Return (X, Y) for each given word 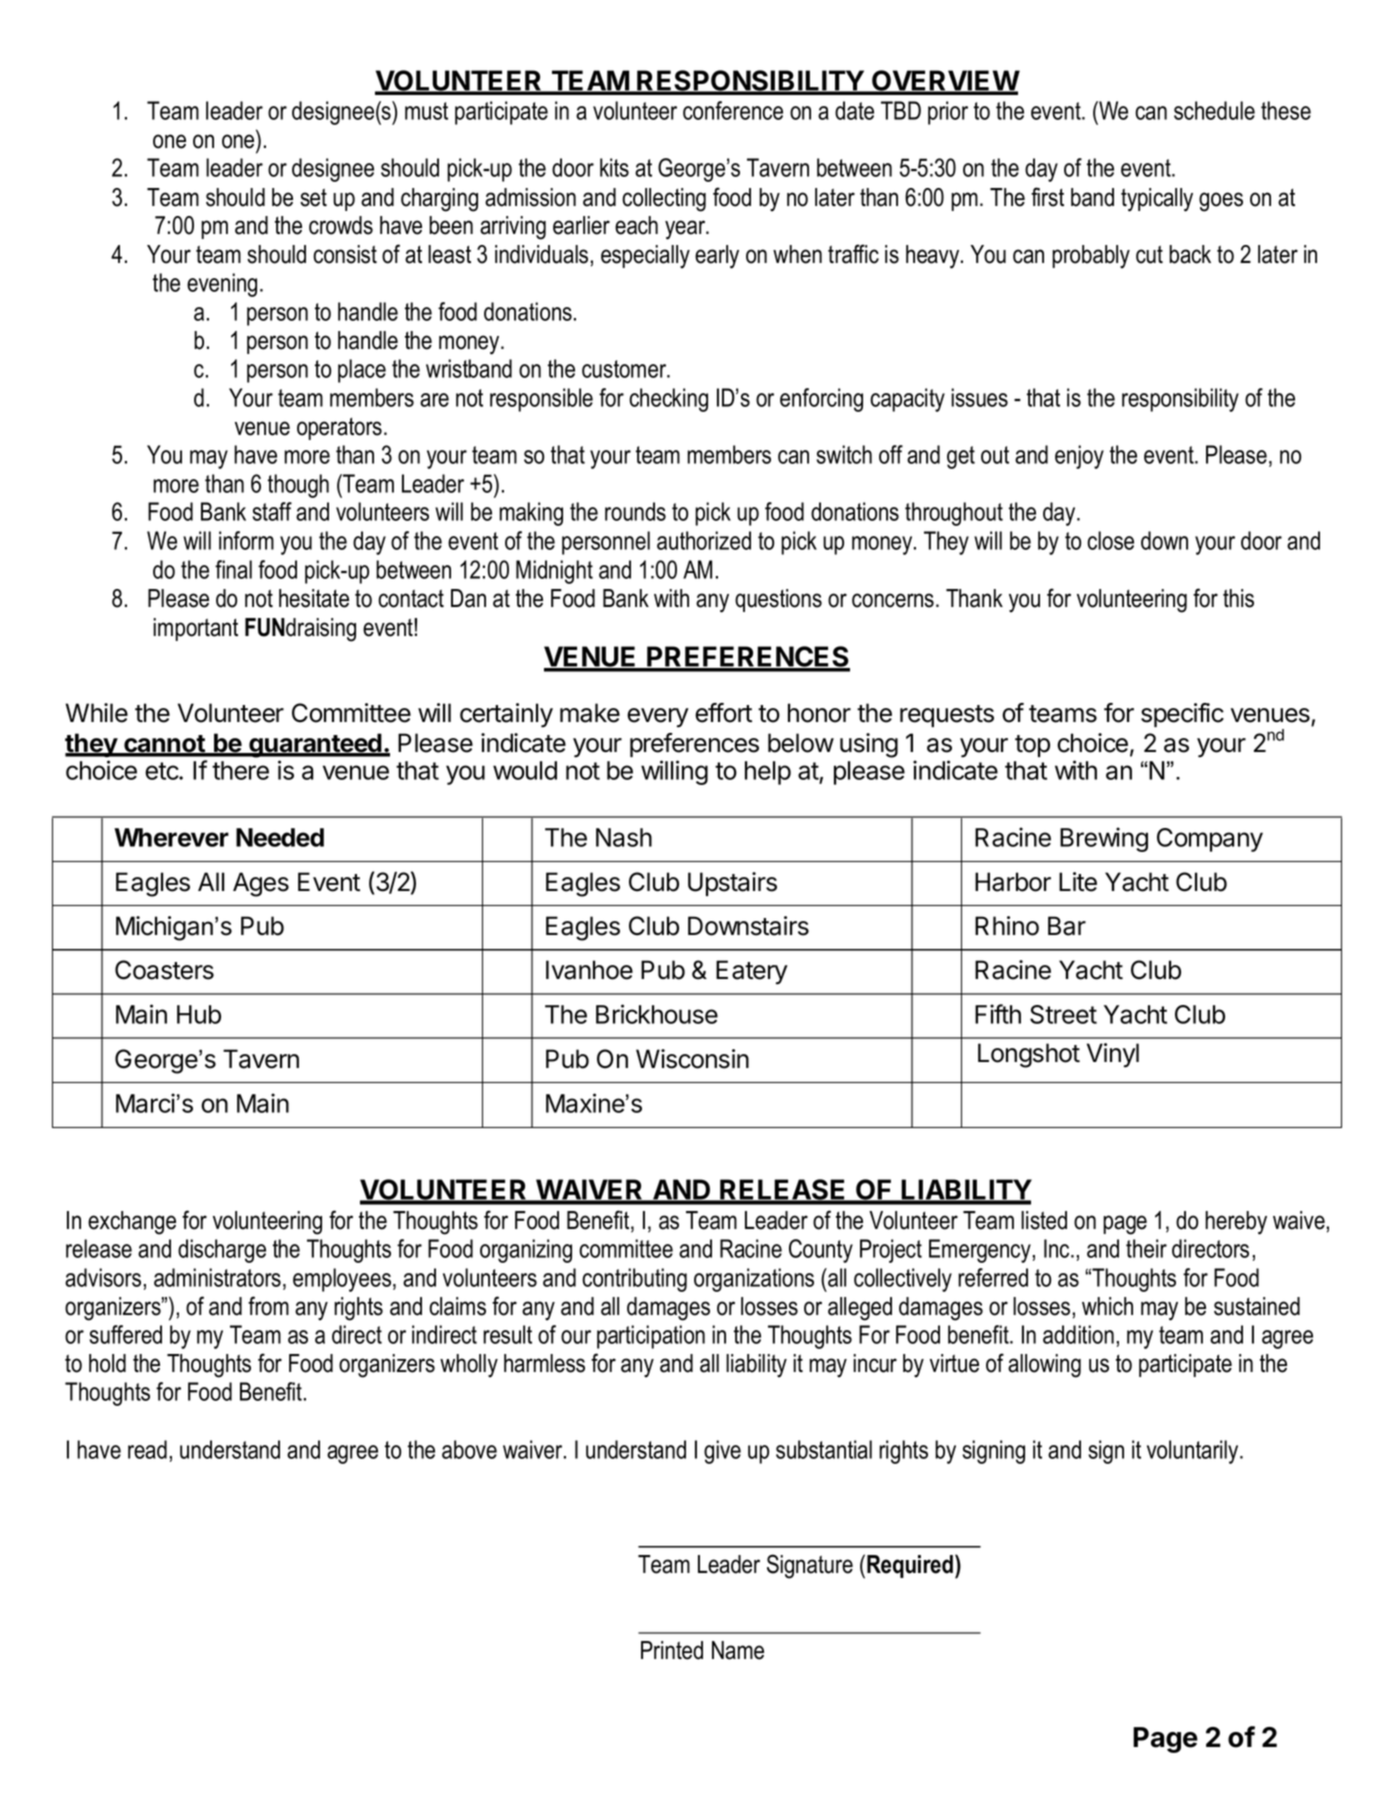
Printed (672, 1650)
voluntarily (1194, 1452)
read (147, 1449)
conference (733, 110)
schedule (1214, 110)
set (313, 197)
